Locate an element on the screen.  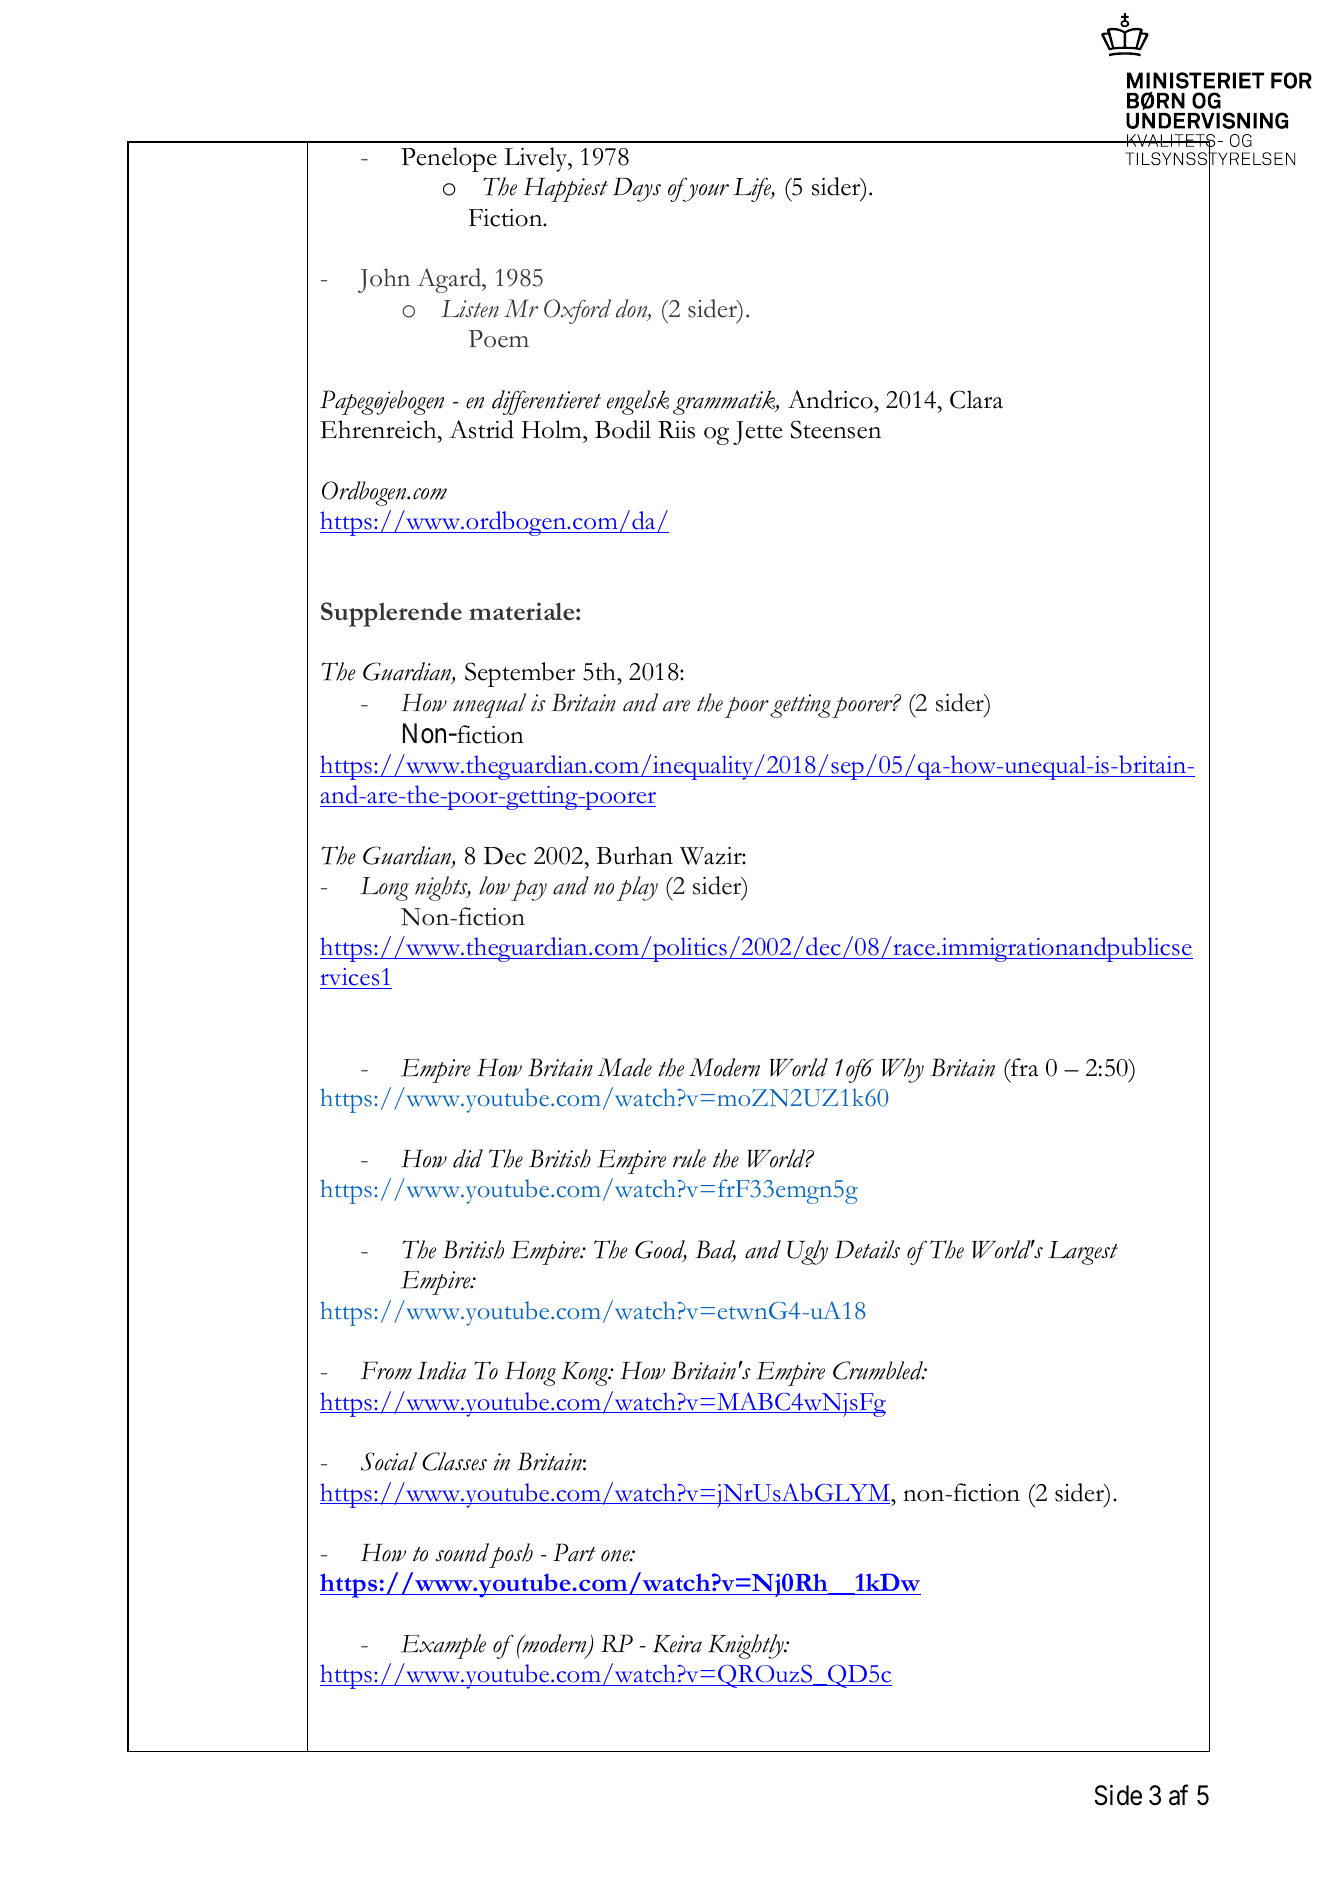
sound is located at coordinates (462, 1552).
